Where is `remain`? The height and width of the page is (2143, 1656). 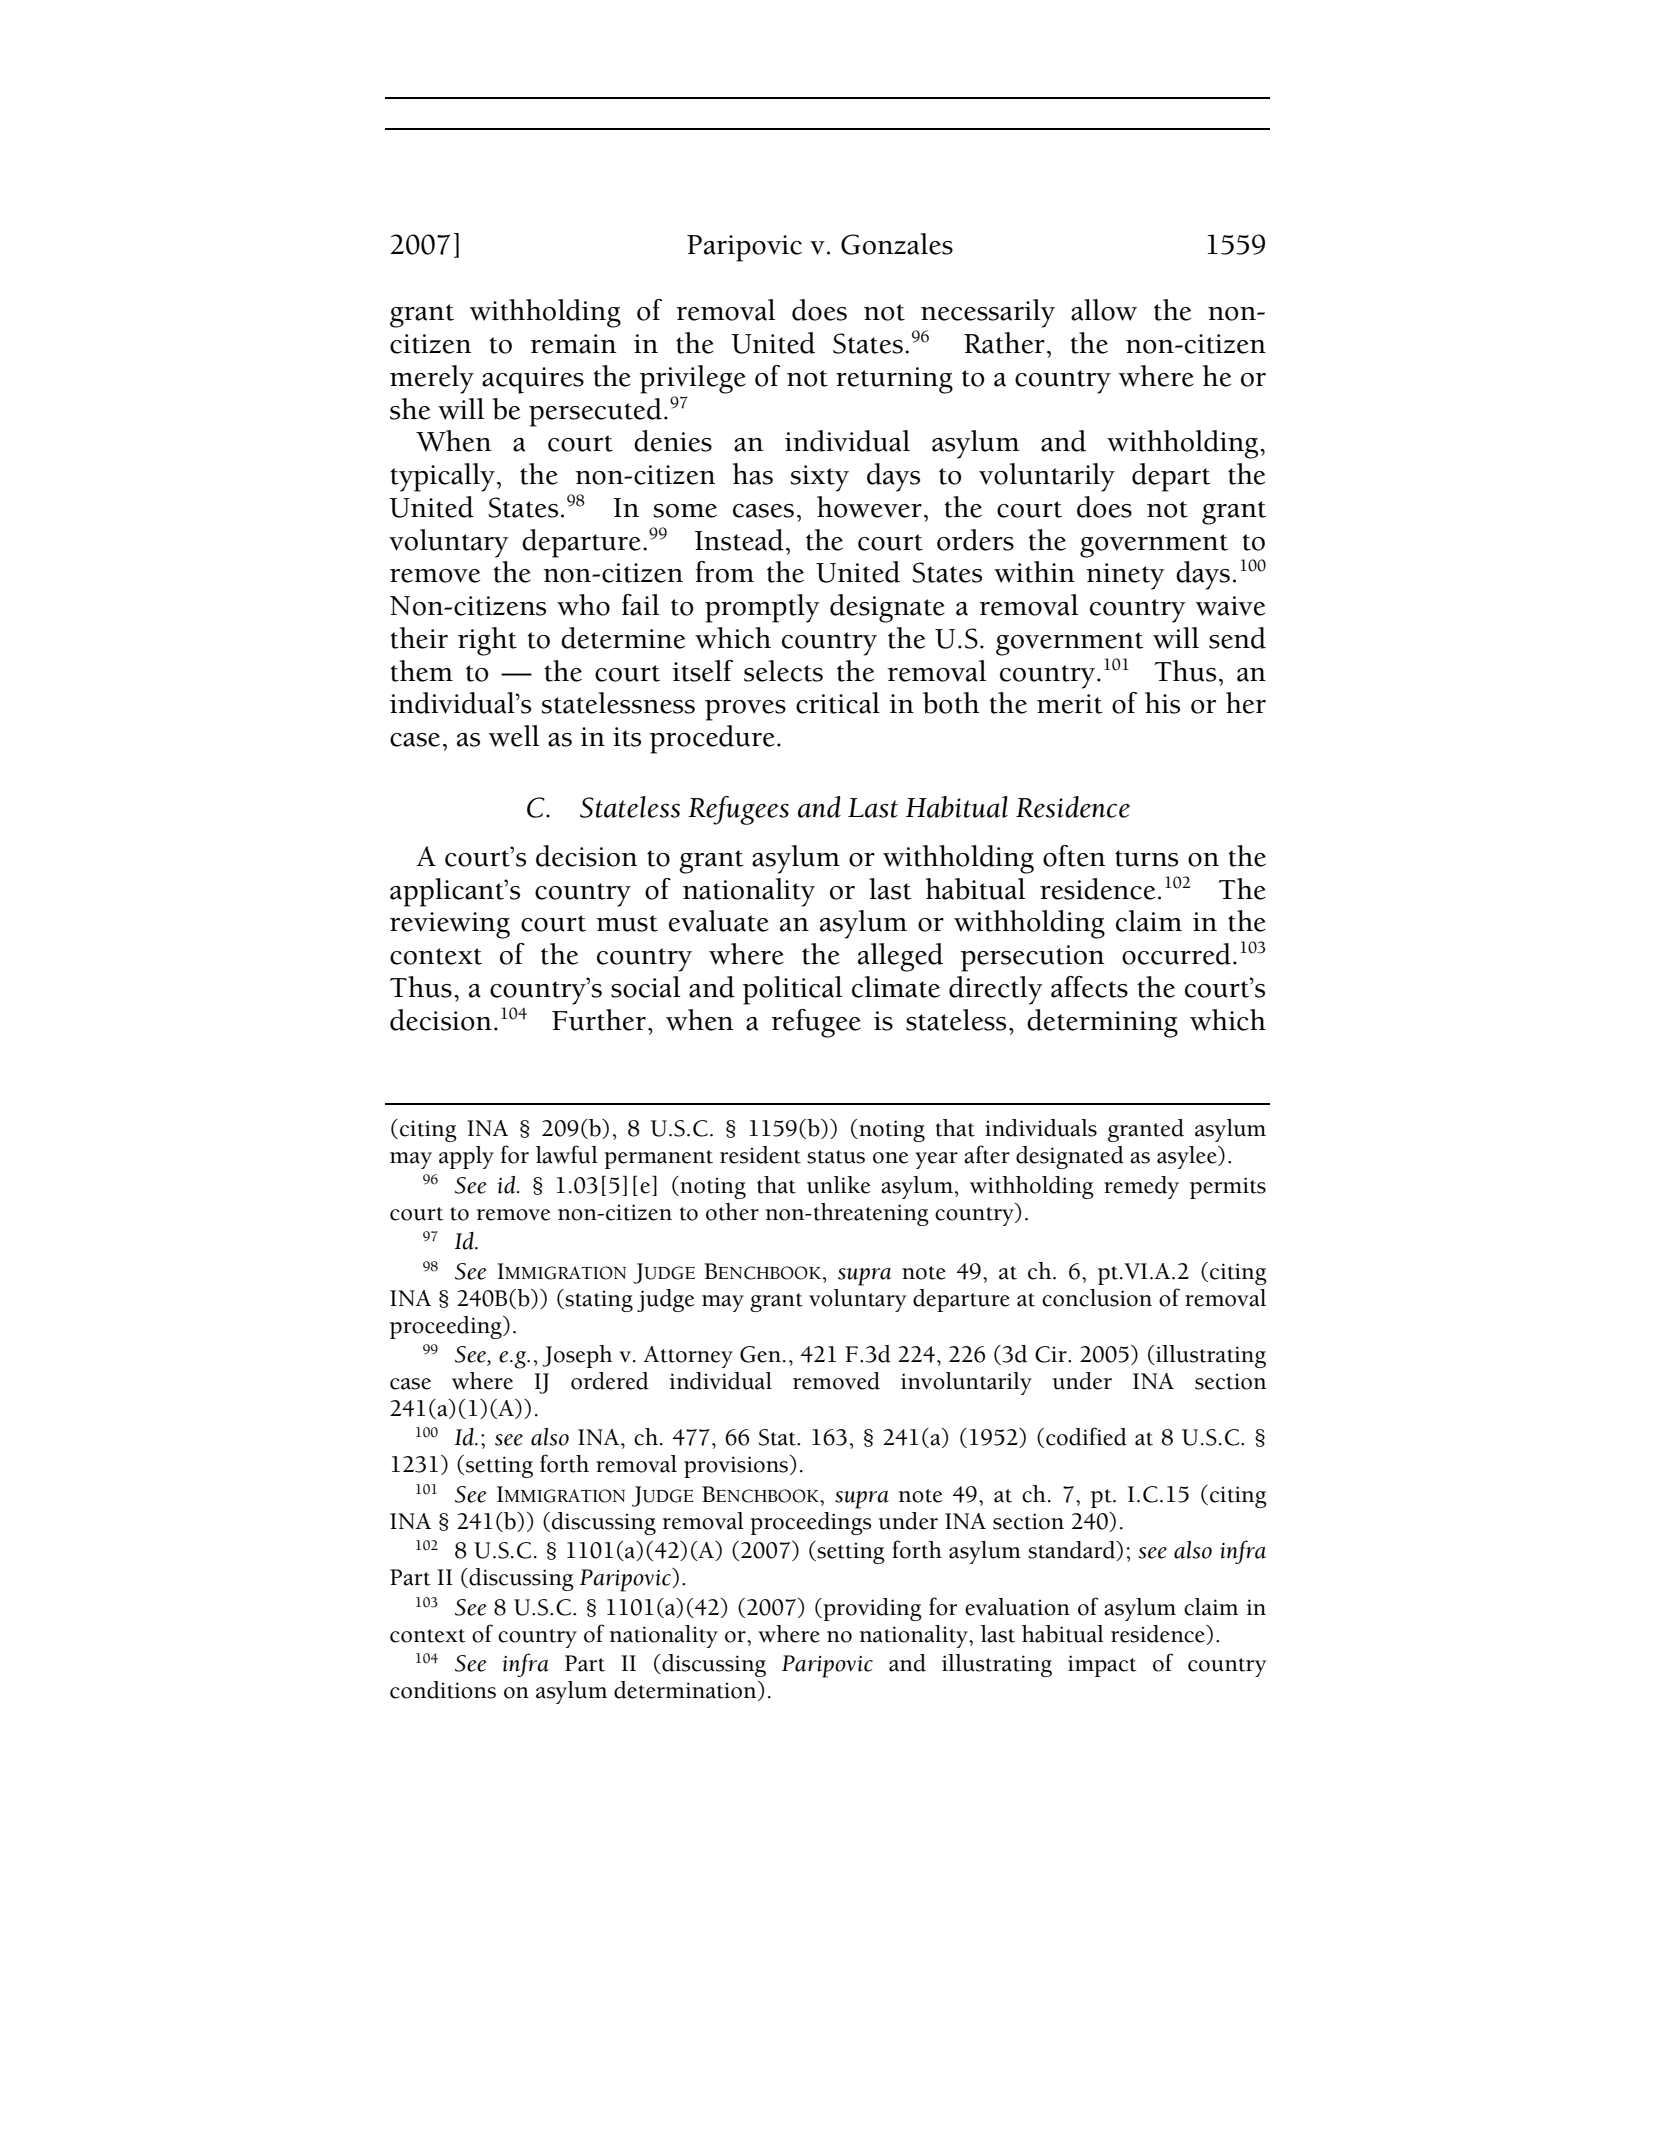
remain is located at coordinates (573, 344).
